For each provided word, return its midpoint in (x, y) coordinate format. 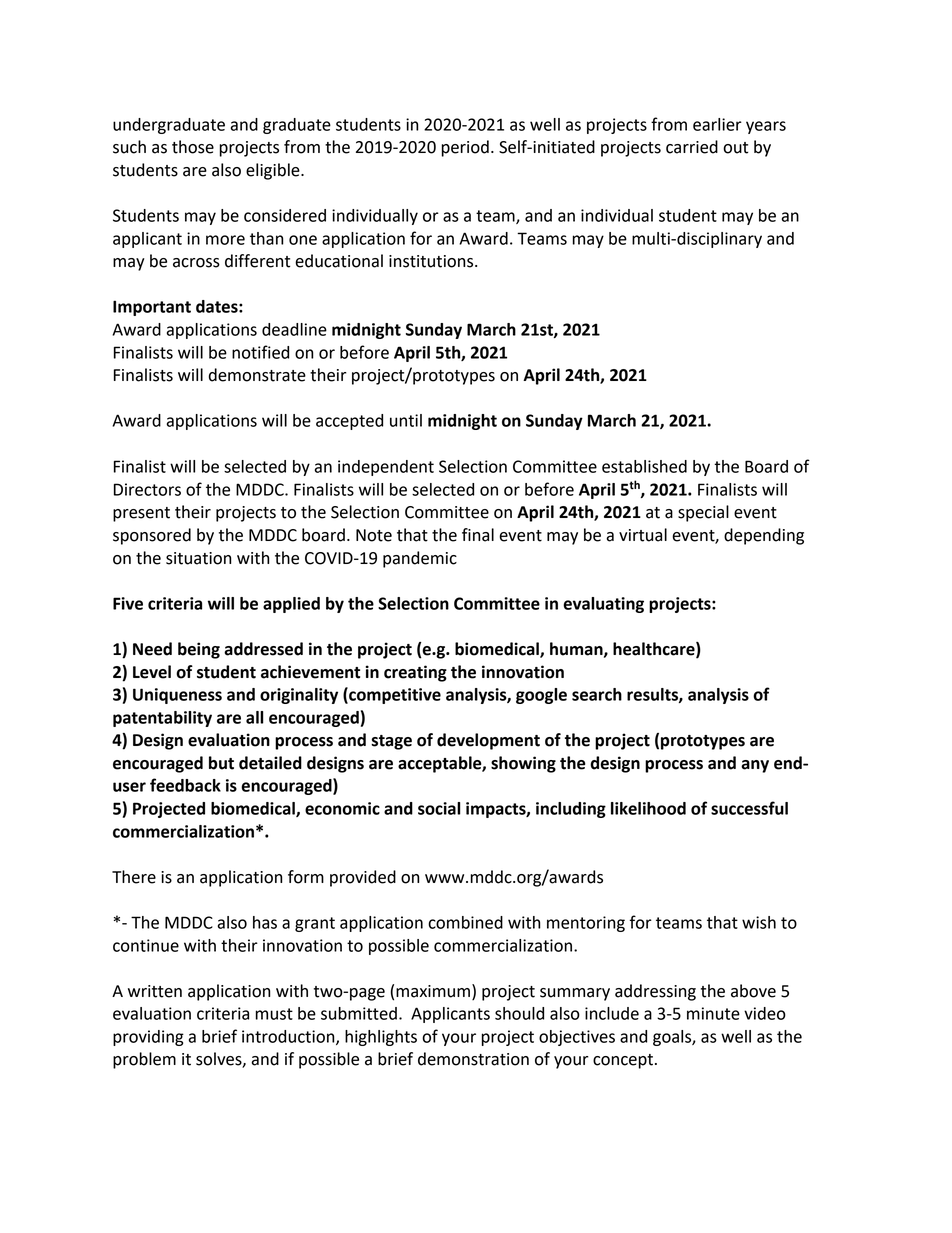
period (465, 148)
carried (692, 147)
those (193, 147)
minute (713, 1013)
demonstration (473, 1059)
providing (148, 1038)
